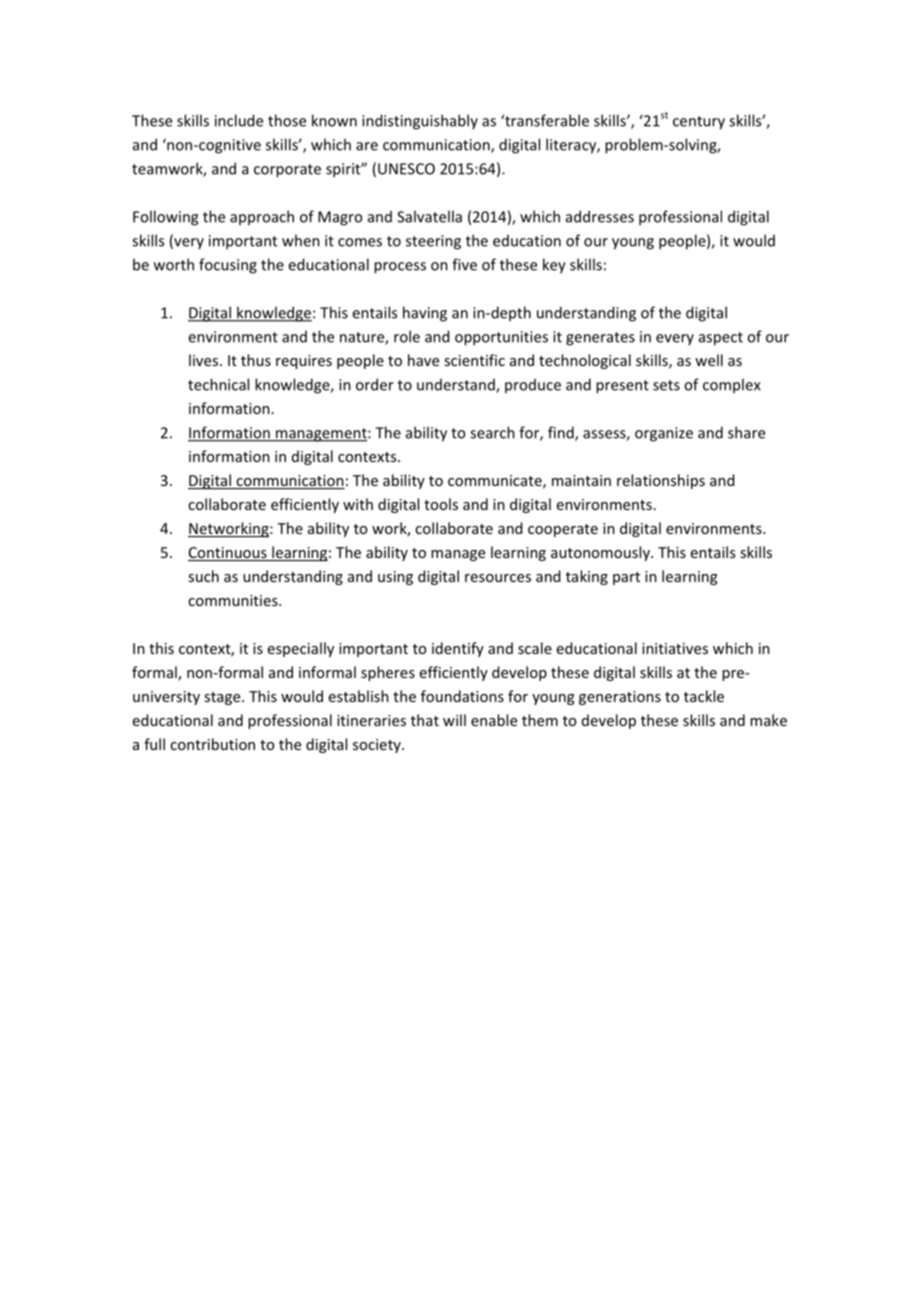 The image size is (924, 1308). Describe the element at coordinates (721, 339) in the screenshot. I see `aspect` at that location.
